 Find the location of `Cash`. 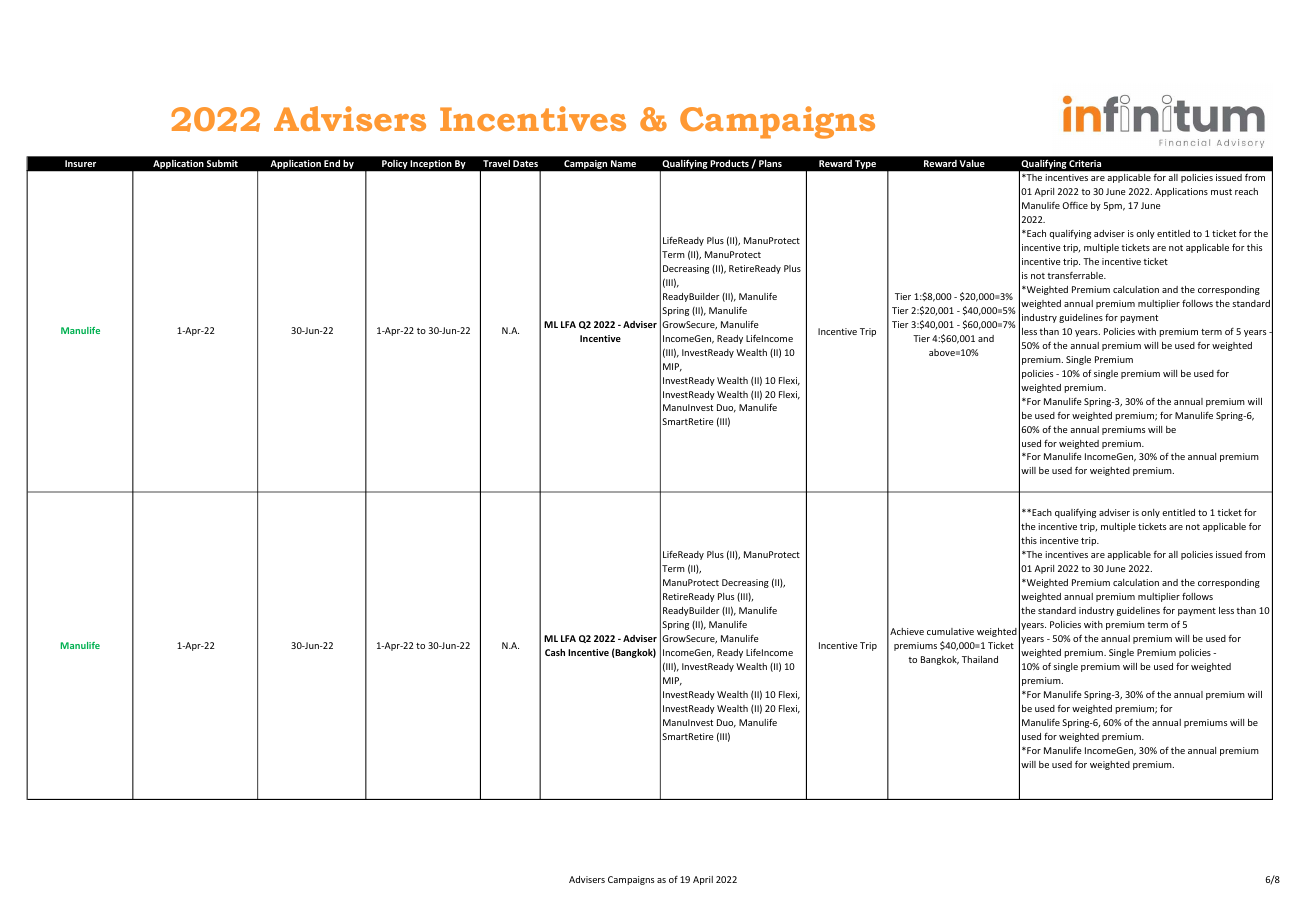

Cash is located at coordinates (555, 652).
